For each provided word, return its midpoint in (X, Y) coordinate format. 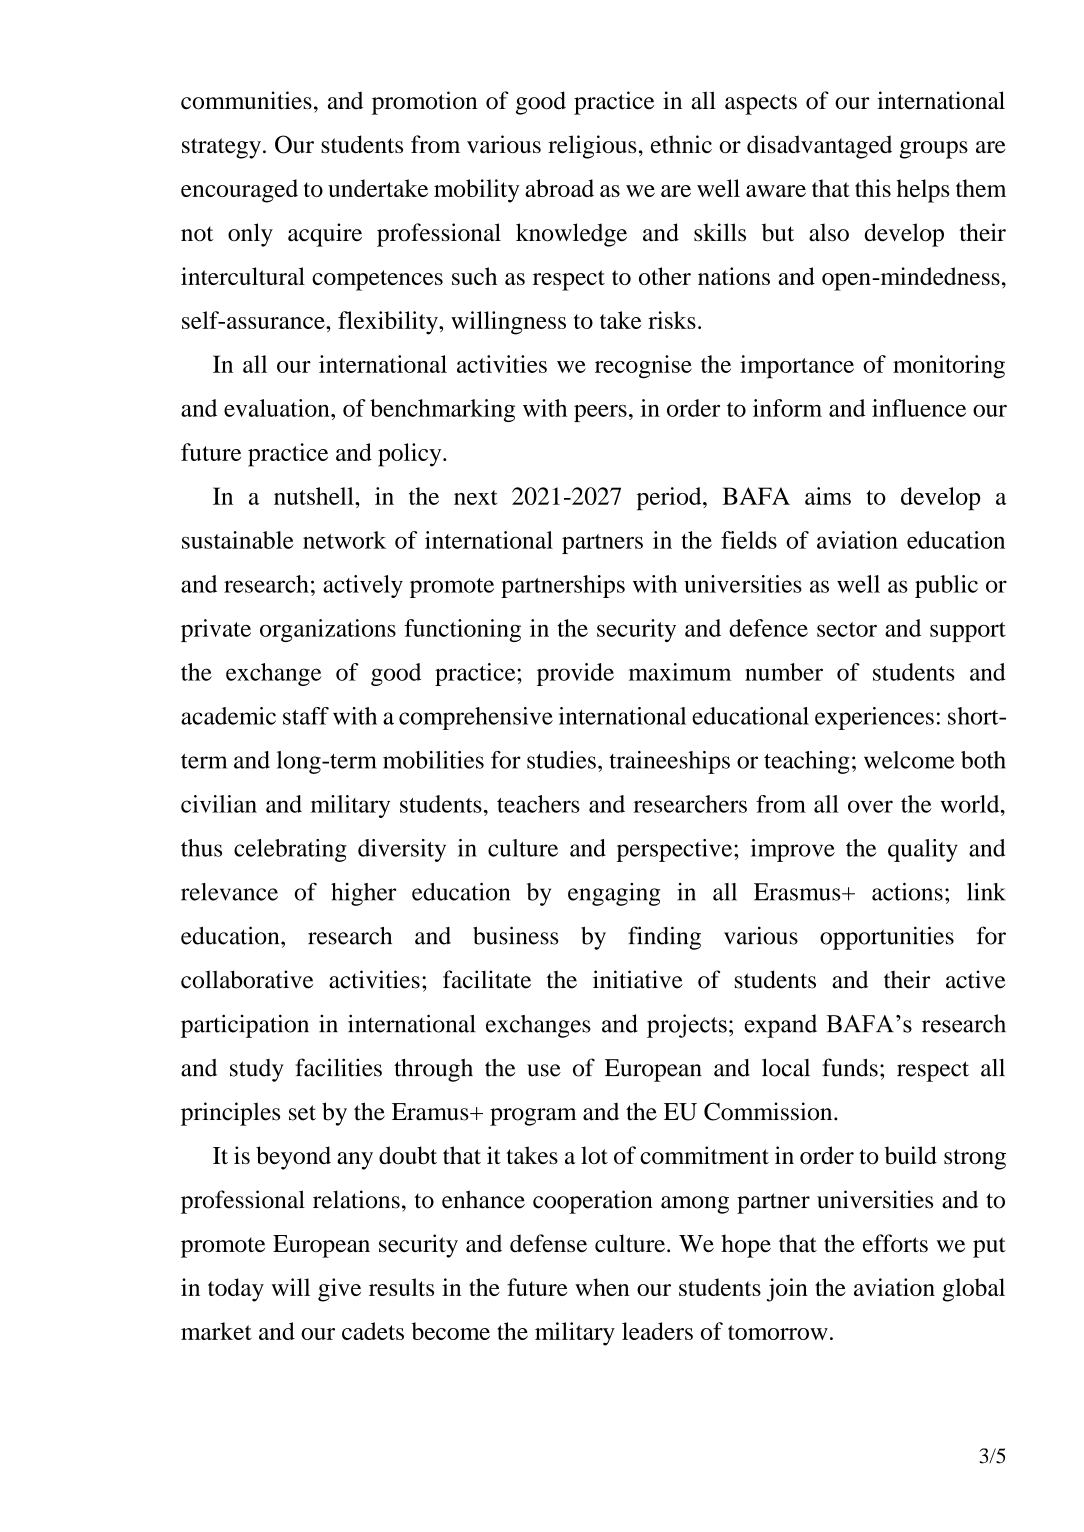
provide (575, 674)
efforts (895, 1243)
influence (919, 408)
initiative (638, 979)
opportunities (887, 938)
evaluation (278, 408)
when (602, 1287)
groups (934, 150)
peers (600, 413)
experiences (874, 718)
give (339, 1290)
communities (246, 100)
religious (592, 147)
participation (245, 1026)
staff (306, 716)
